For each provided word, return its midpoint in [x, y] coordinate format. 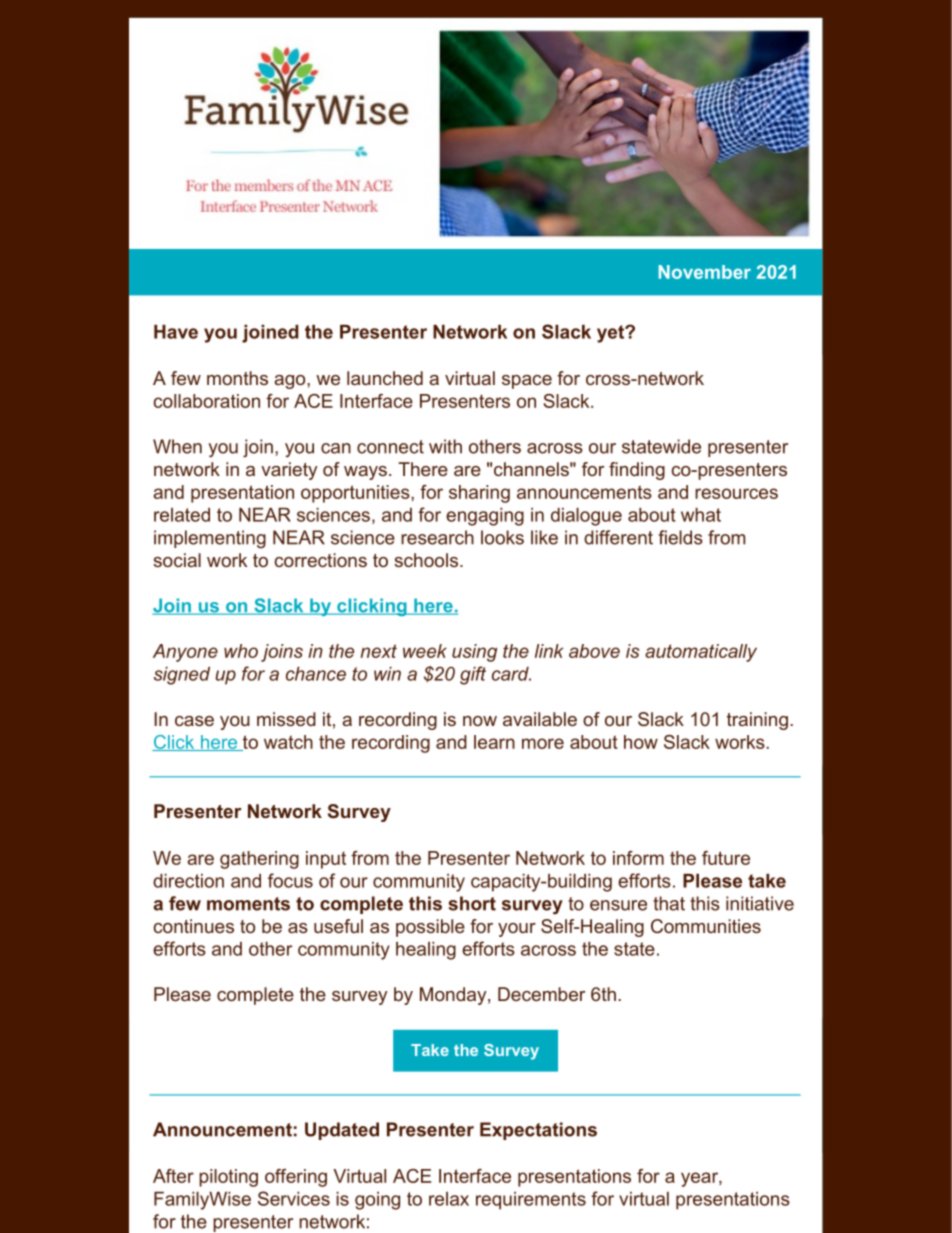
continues [194, 926]
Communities [706, 926]
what [701, 515]
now [480, 721]
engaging [485, 517]
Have [176, 332]
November [705, 272]
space [527, 382]
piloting [228, 1178]
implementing [210, 539]
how [641, 742]
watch [288, 742]
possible [430, 928]
